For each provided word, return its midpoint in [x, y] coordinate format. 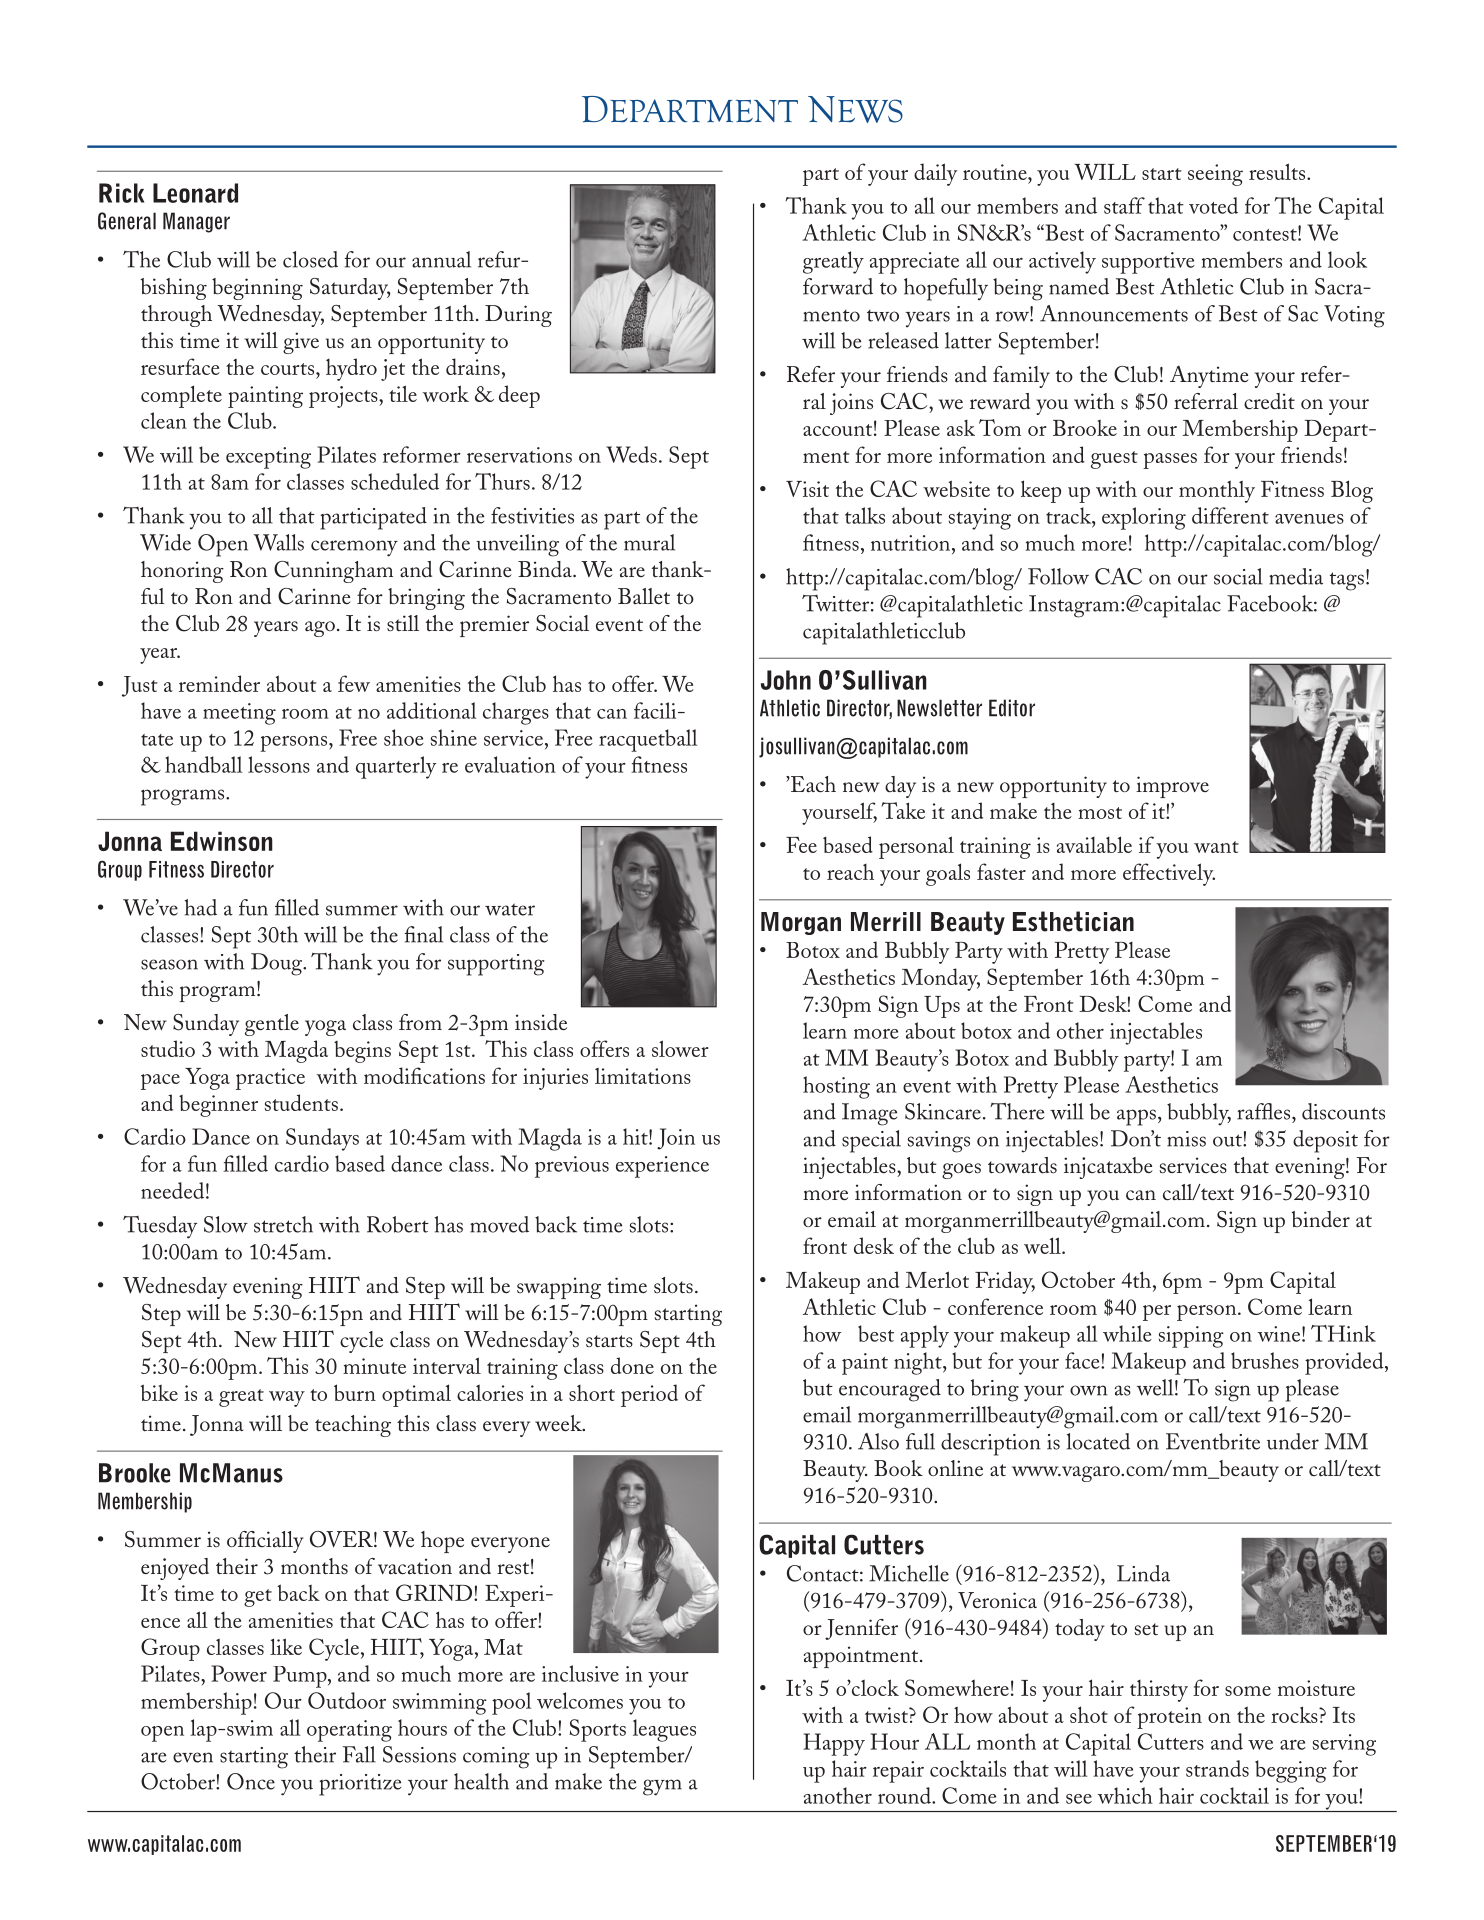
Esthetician [1073, 921]
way [287, 1399]
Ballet [644, 596]
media [1296, 576]
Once [251, 1781]
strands [1217, 1768]
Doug [278, 964]
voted [1213, 205]
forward [838, 286]
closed [310, 259]
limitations [643, 1076]
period [649, 1395]
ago [320, 629]
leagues [664, 1730]
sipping [1191, 1337]
